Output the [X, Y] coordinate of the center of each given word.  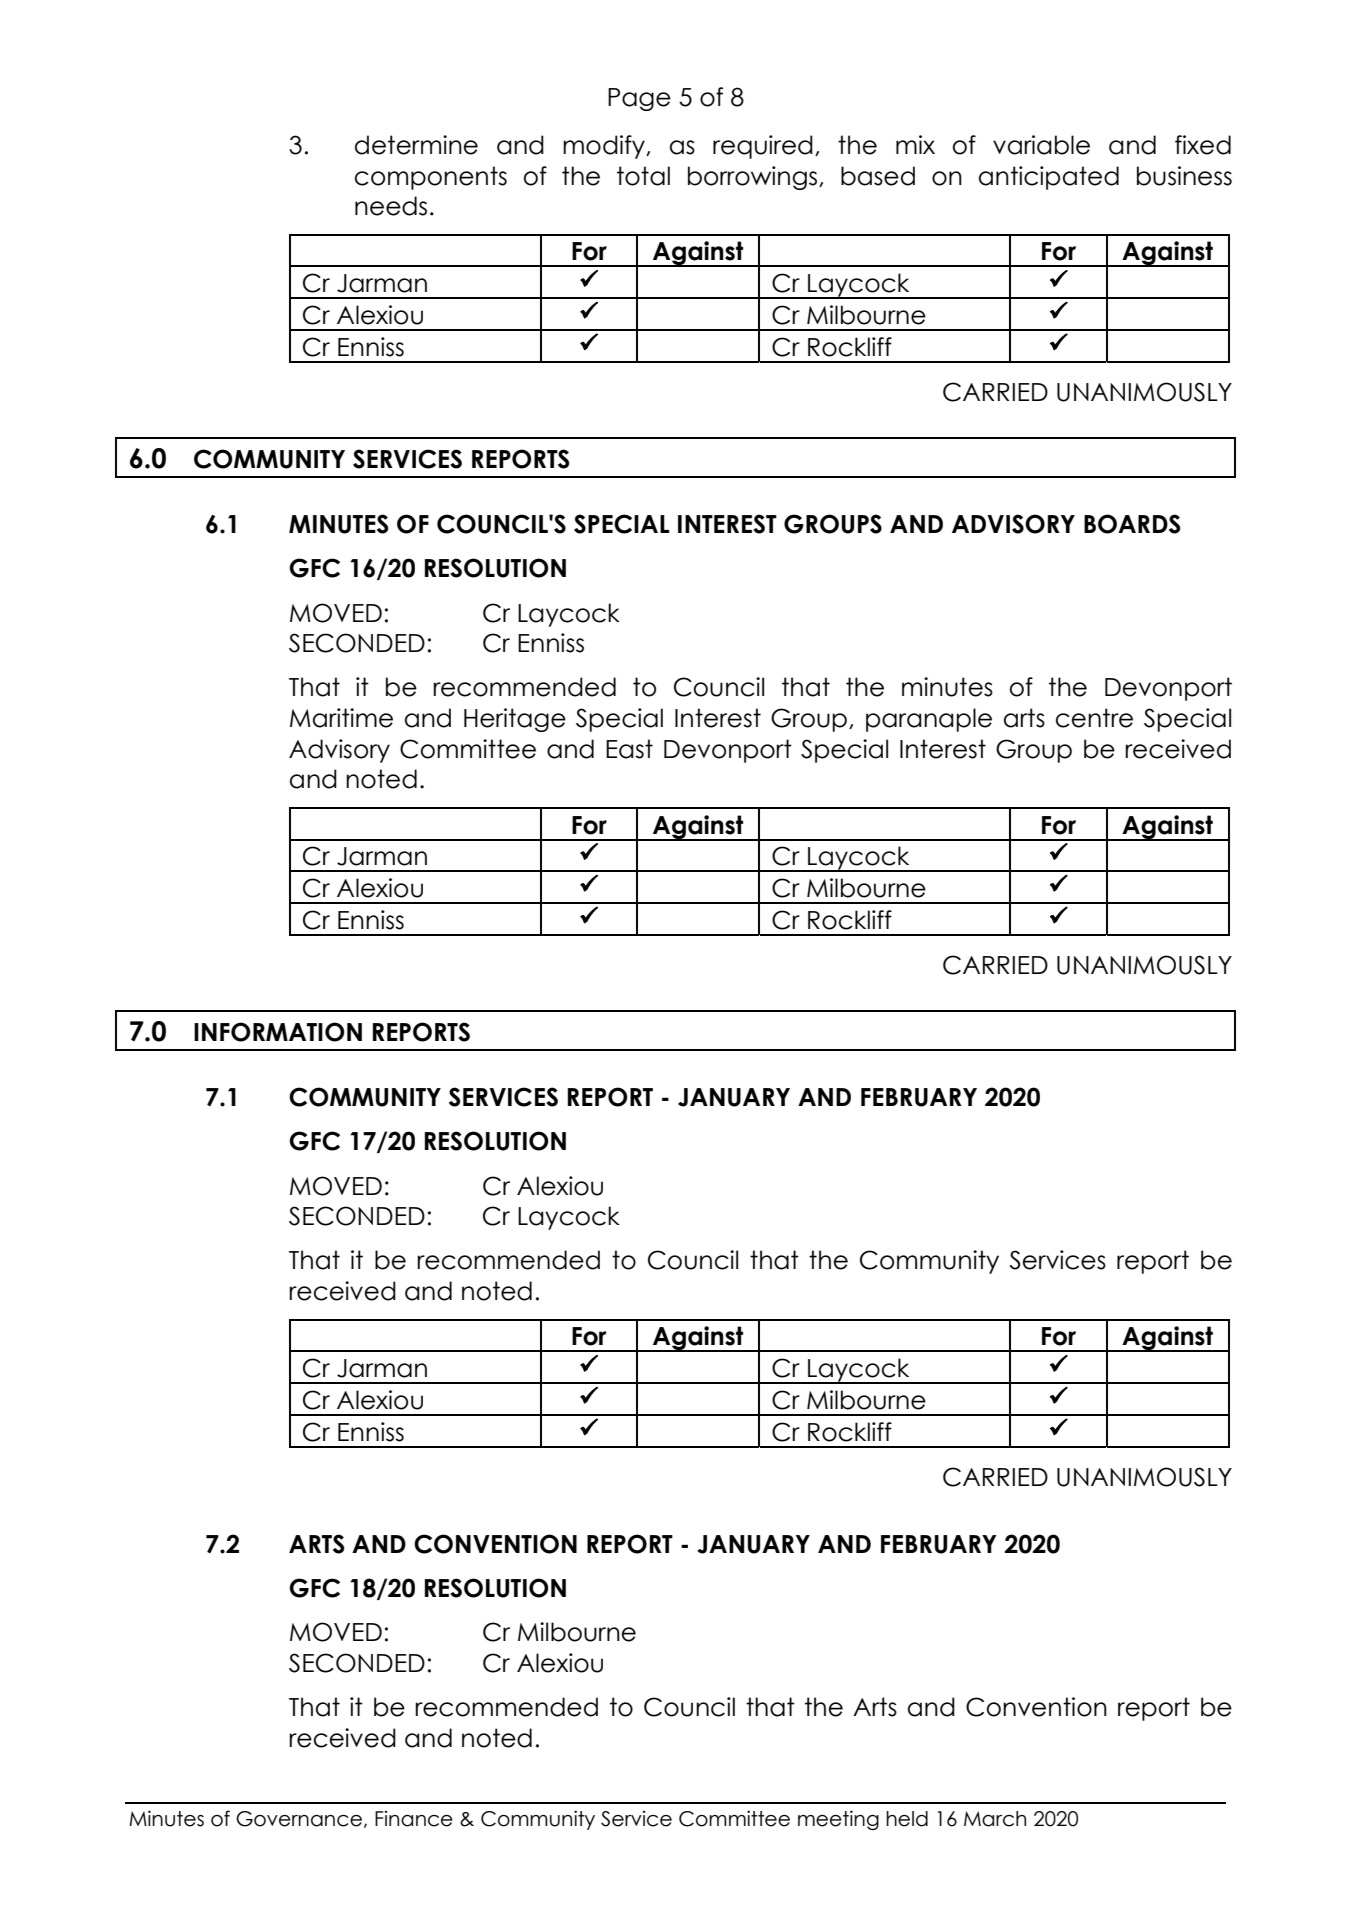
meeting [838, 1820]
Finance [414, 1819]
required [763, 147]
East [629, 749]
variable [1041, 145]
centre [1094, 718]
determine [416, 145]
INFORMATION [278, 1032]
